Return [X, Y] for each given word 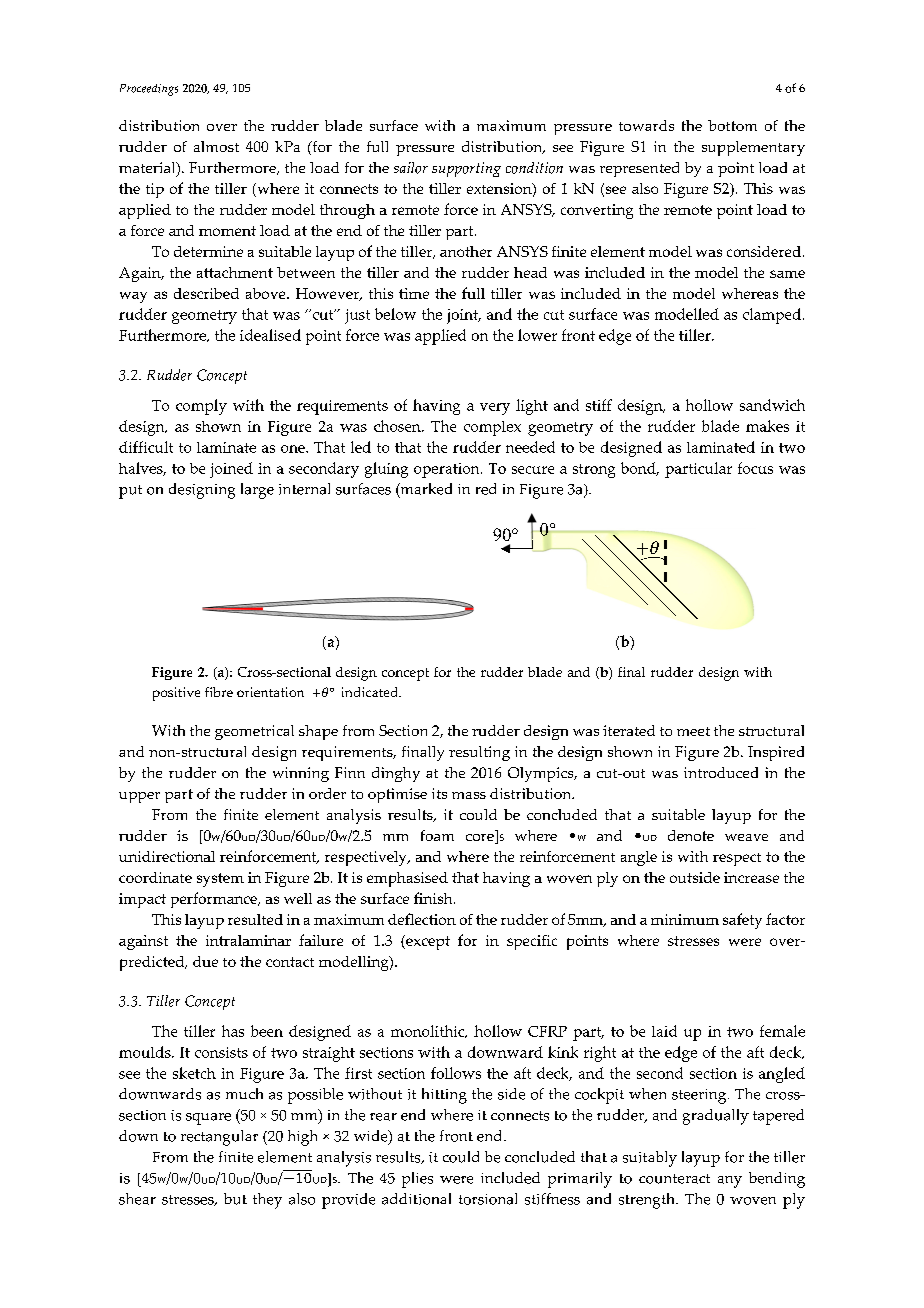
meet [693, 731]
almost [216, 146]
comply [201, 407]
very [495, 409]
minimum [685, 919]
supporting [466, 169]
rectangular [219, 1138]
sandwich [772, 405]
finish [434, 898]
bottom [732, 125]
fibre [219, 692]
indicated [371, 692]
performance [215, 900]
